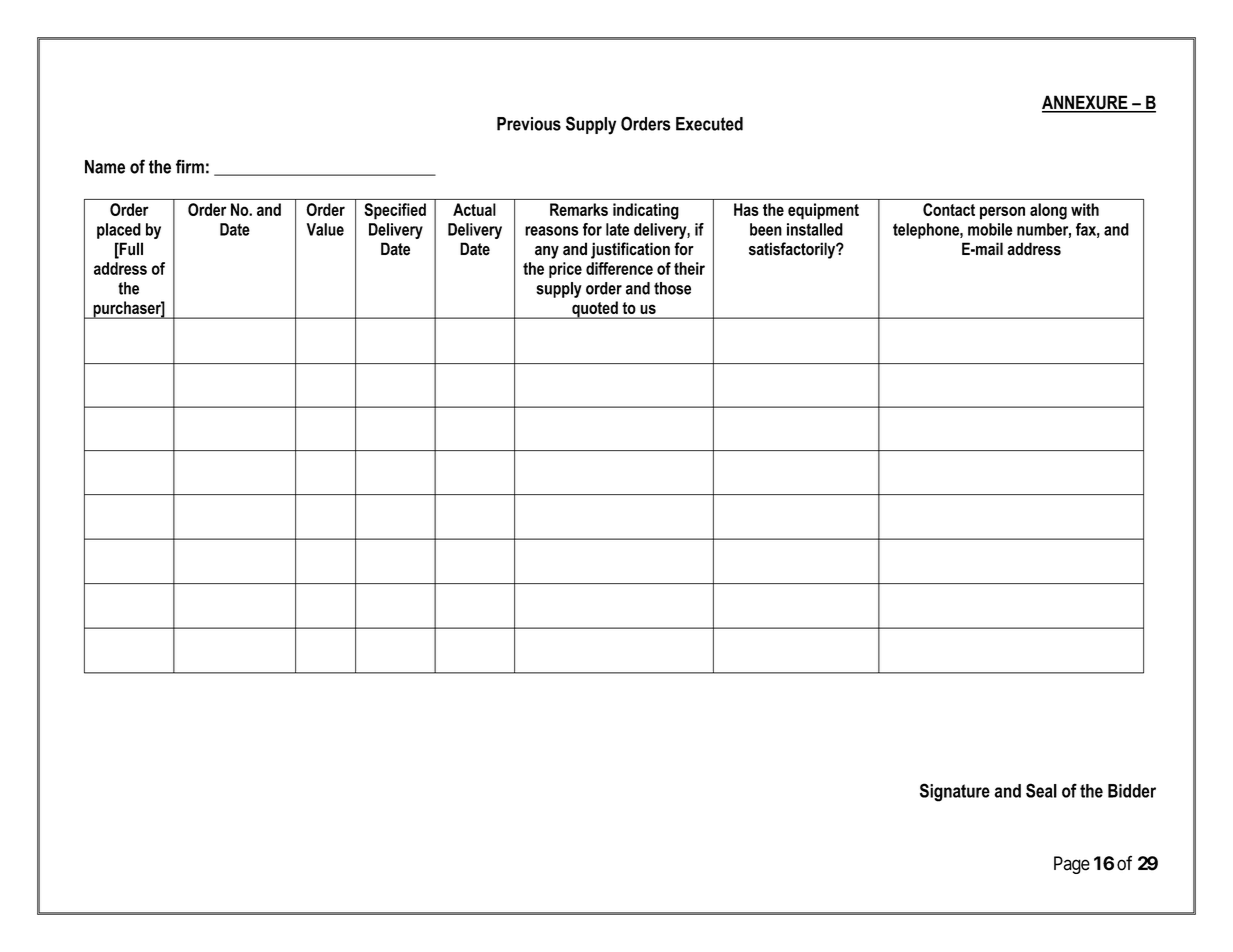  I want to click on Seal, so click(1041, 790).
